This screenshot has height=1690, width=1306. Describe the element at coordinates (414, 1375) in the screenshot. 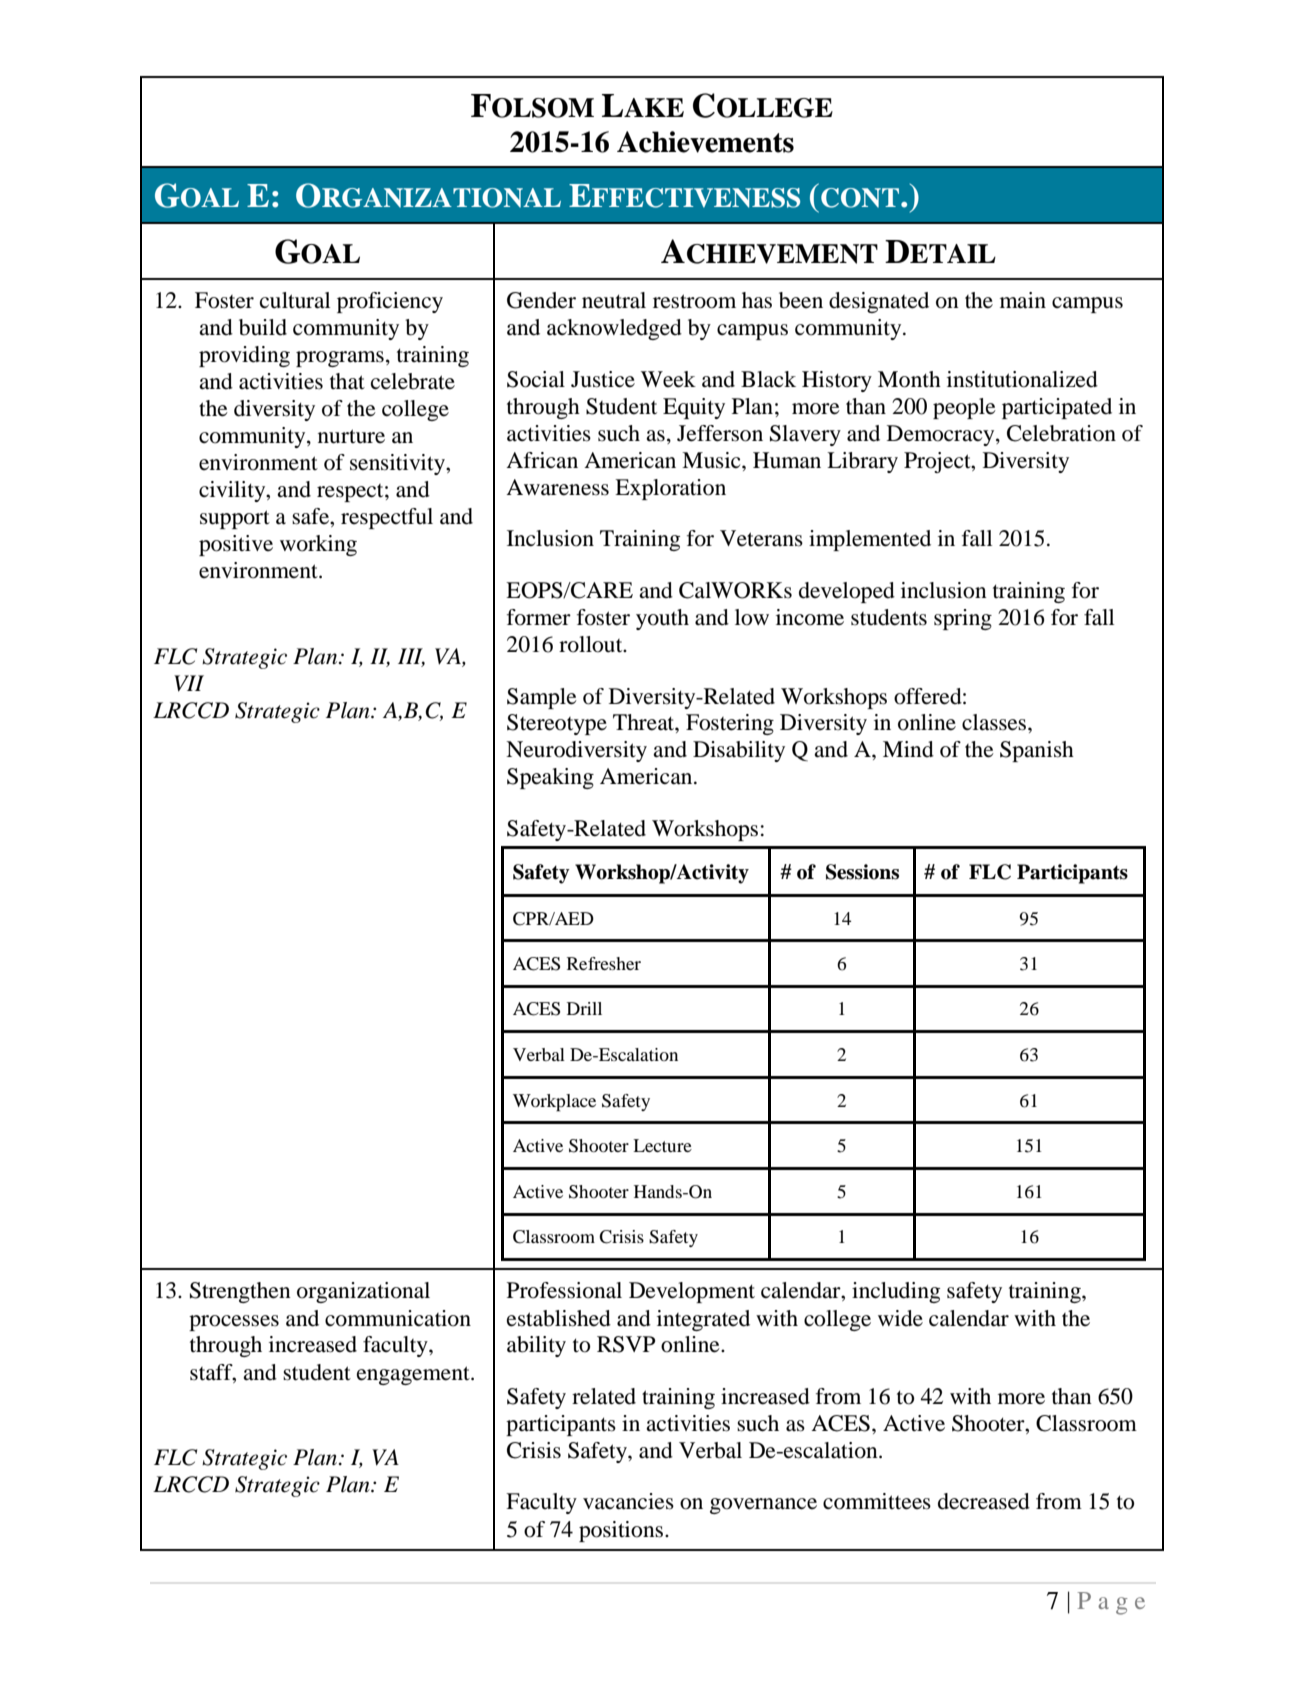

I see `engagement` at that location.
